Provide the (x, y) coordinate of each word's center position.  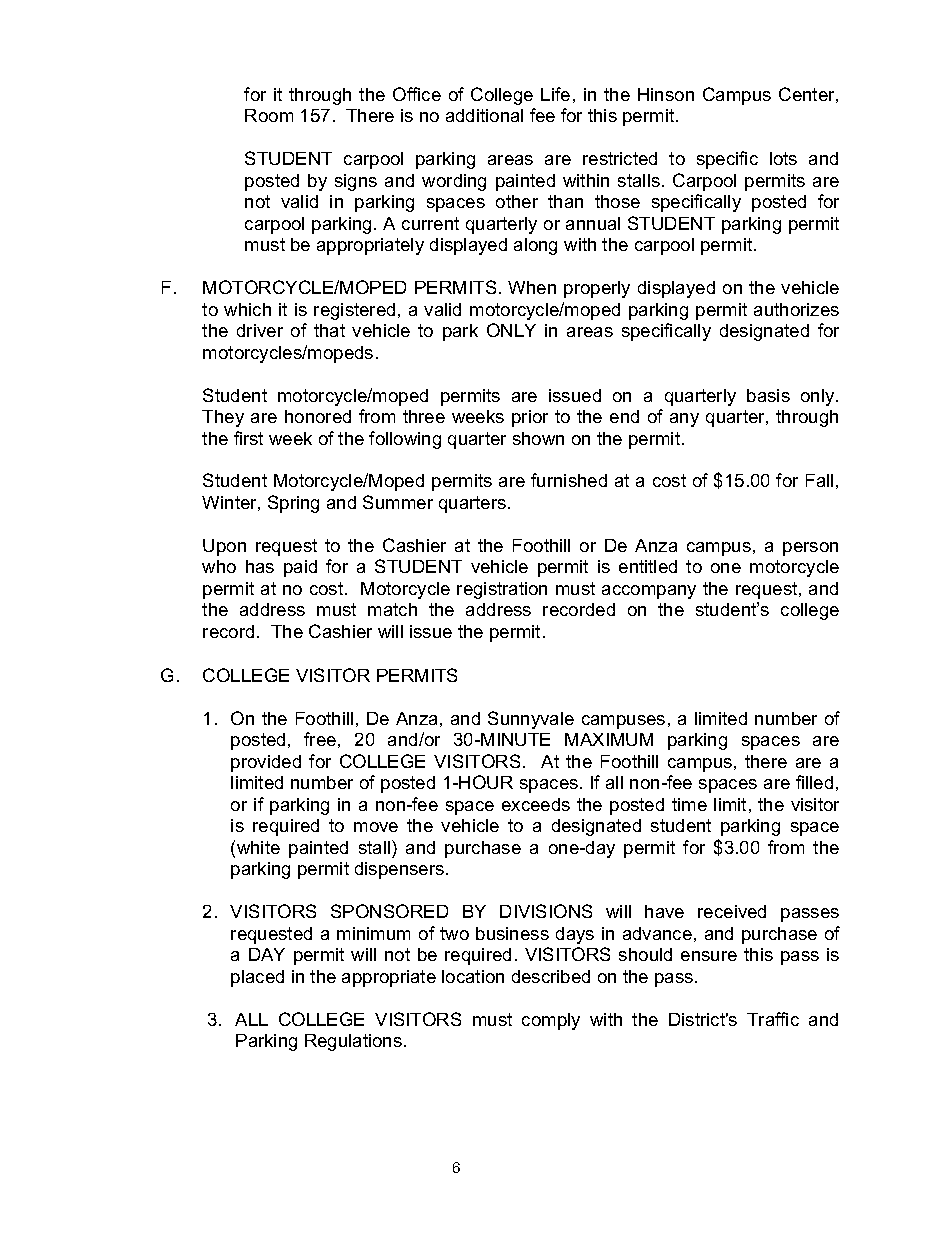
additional (484, 115)
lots (783, 158)
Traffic (773, 1019)
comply (551, 1021)
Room (269, 115)
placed (257, 978)
